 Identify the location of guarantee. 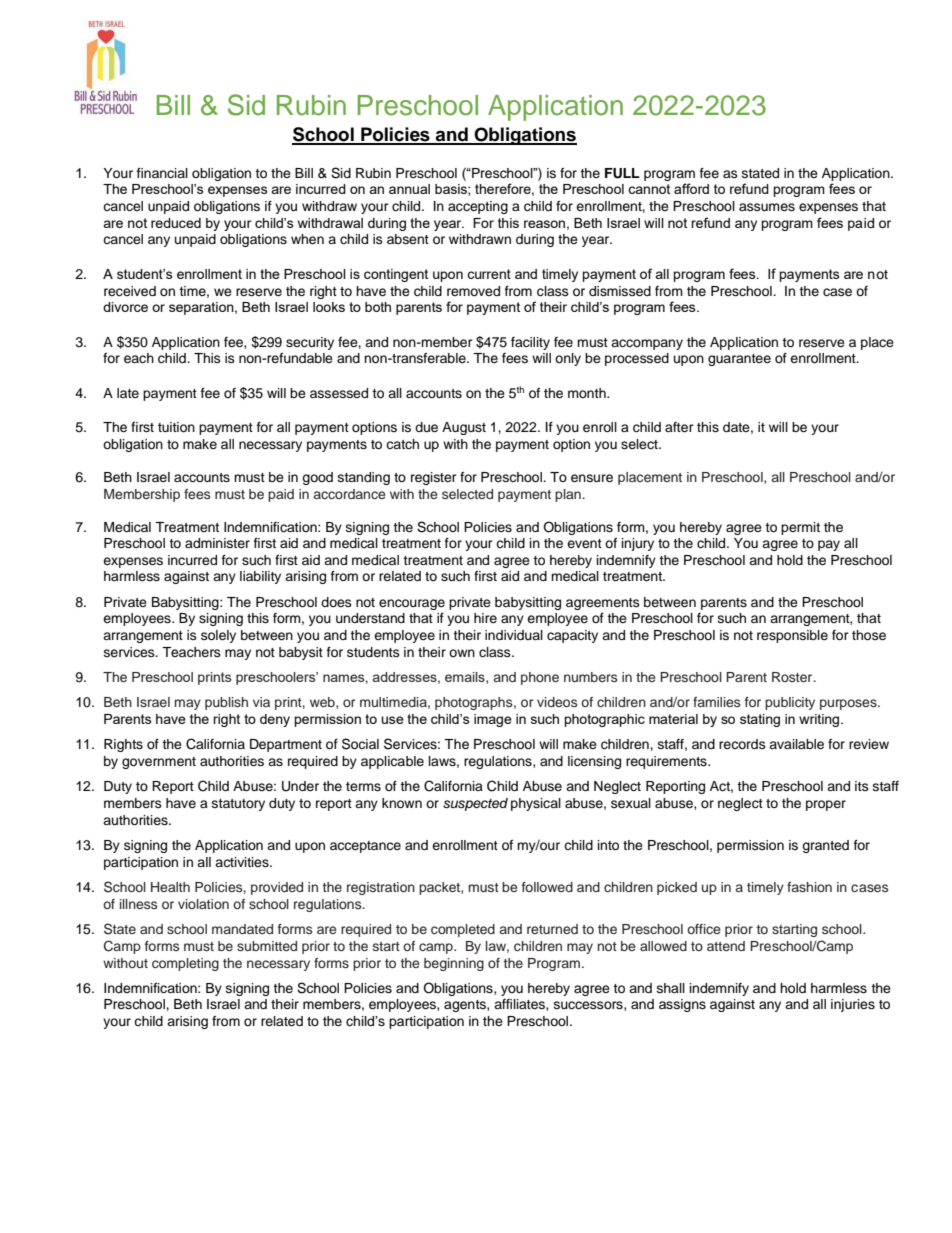
(739, 360).
